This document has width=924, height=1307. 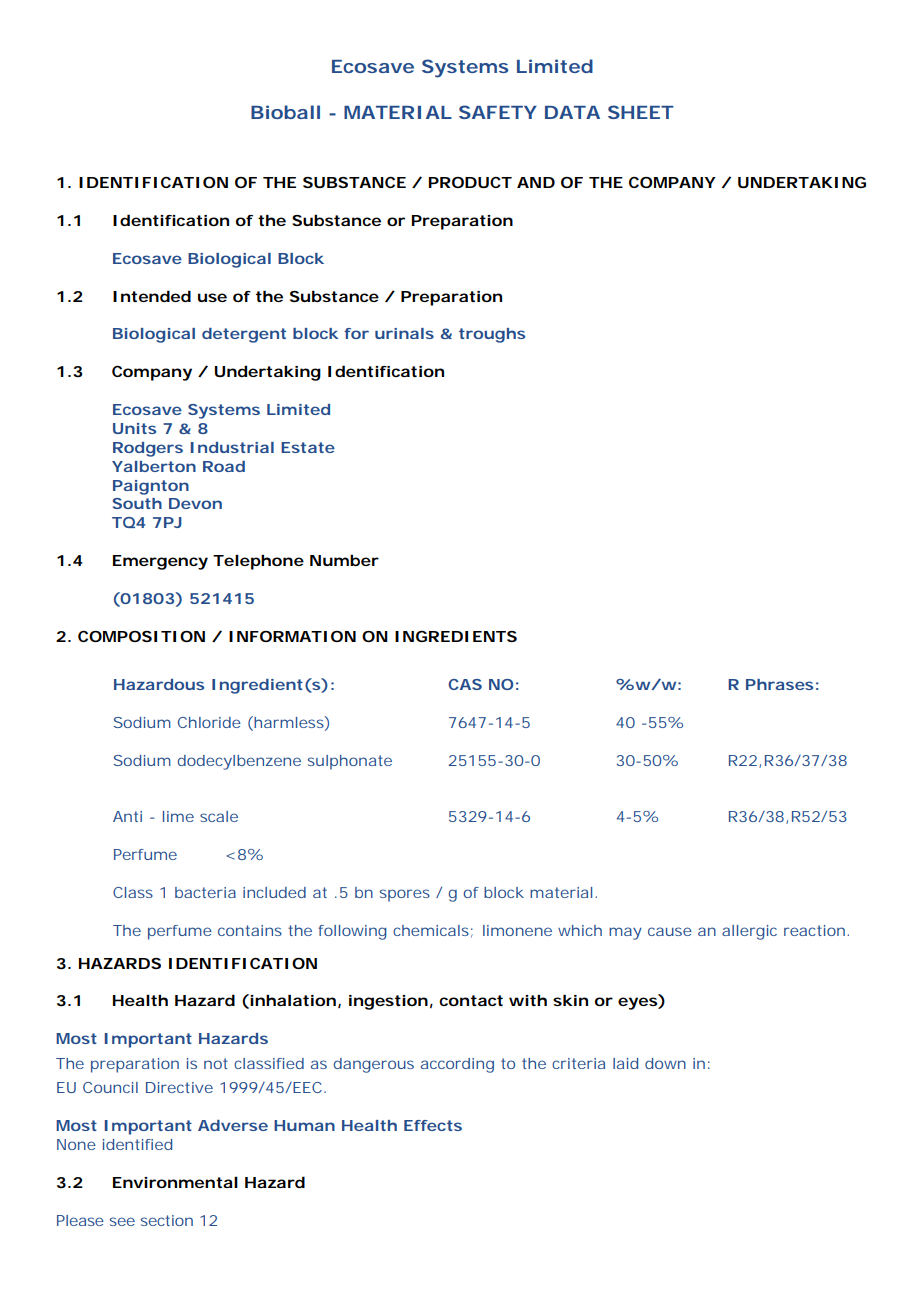 I want to click on Effects, so click(x=433, y=1125).
